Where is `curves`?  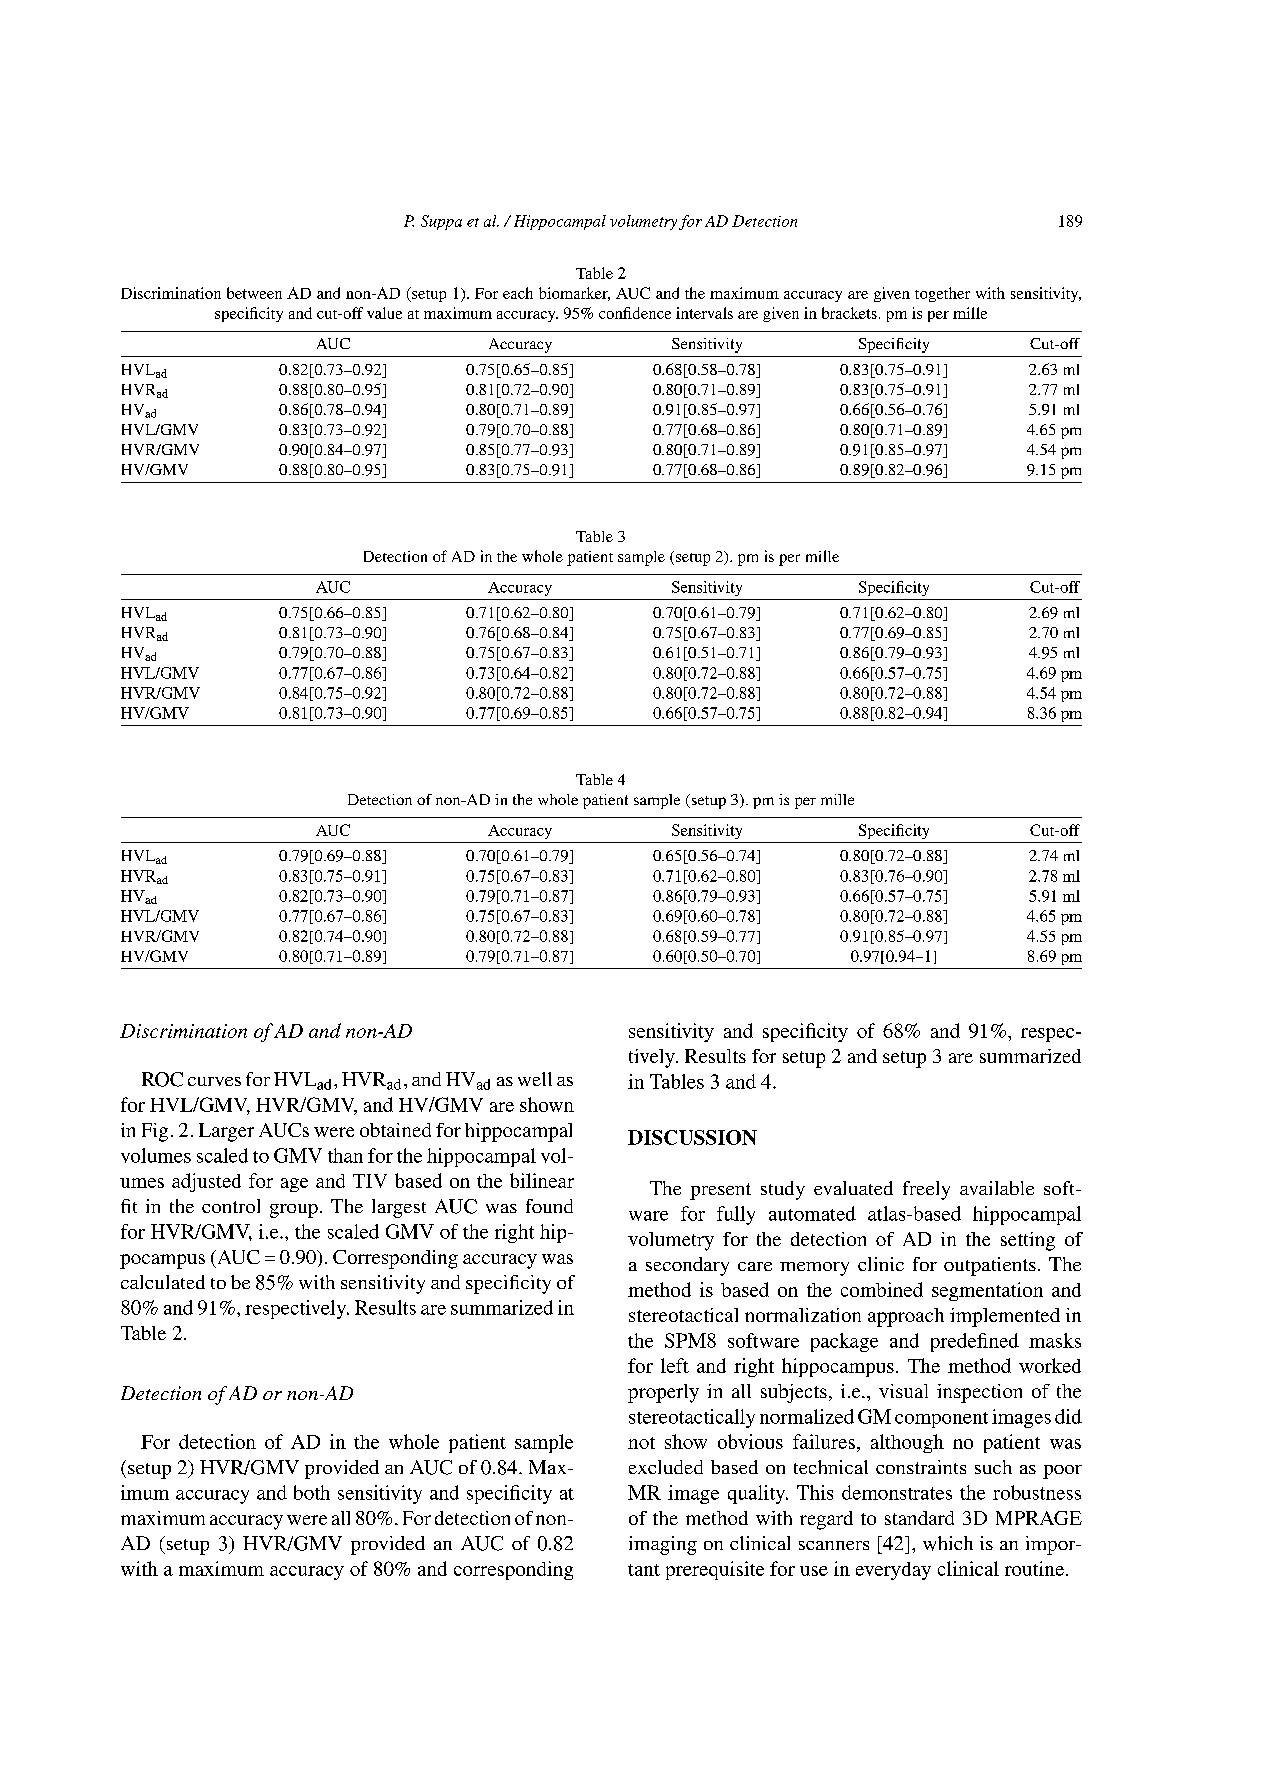 curves is located at coordinates (214, 1081).
